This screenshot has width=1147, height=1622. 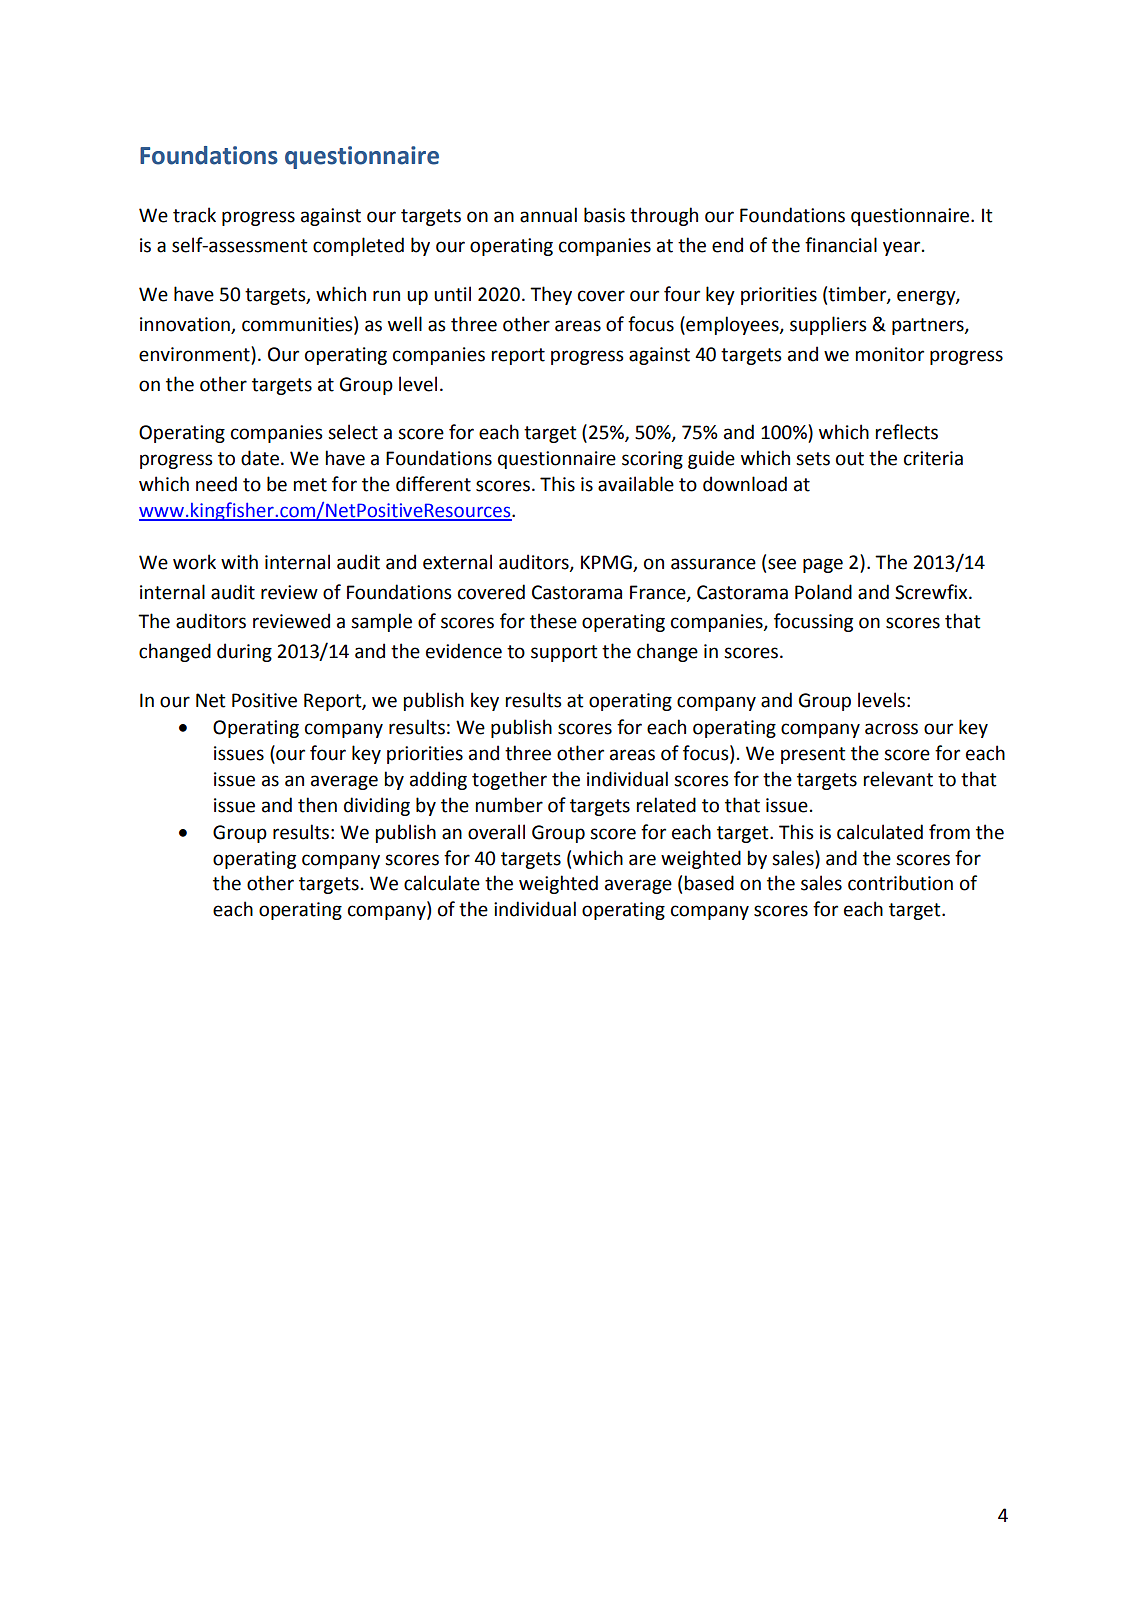 What do you see at coordinates (564, 653) in the screenshot?
I see `support` at bounding box center [564, 653].
